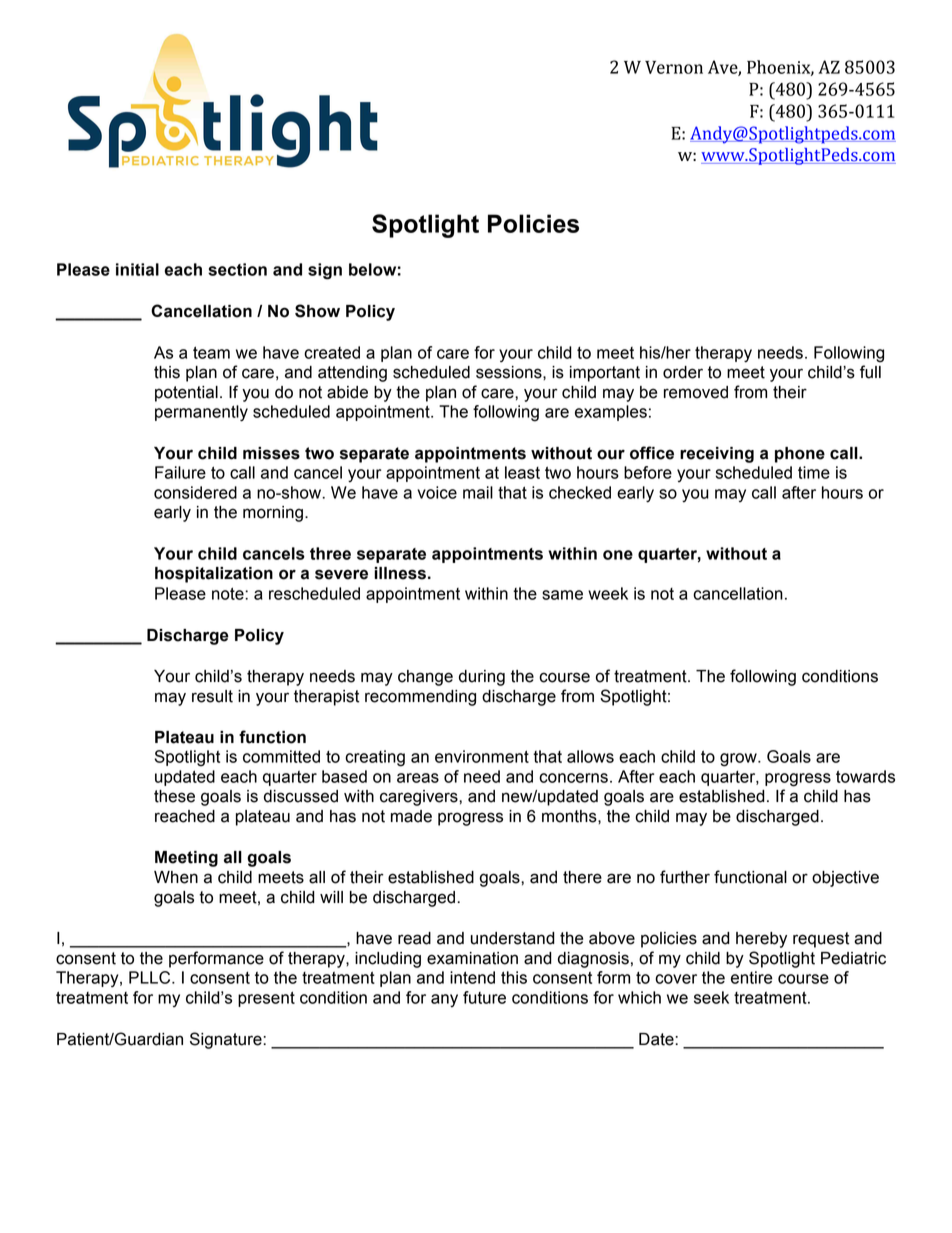 The height and width of the document is (1233, 952). I want to click on intend, so click(472, 977).
